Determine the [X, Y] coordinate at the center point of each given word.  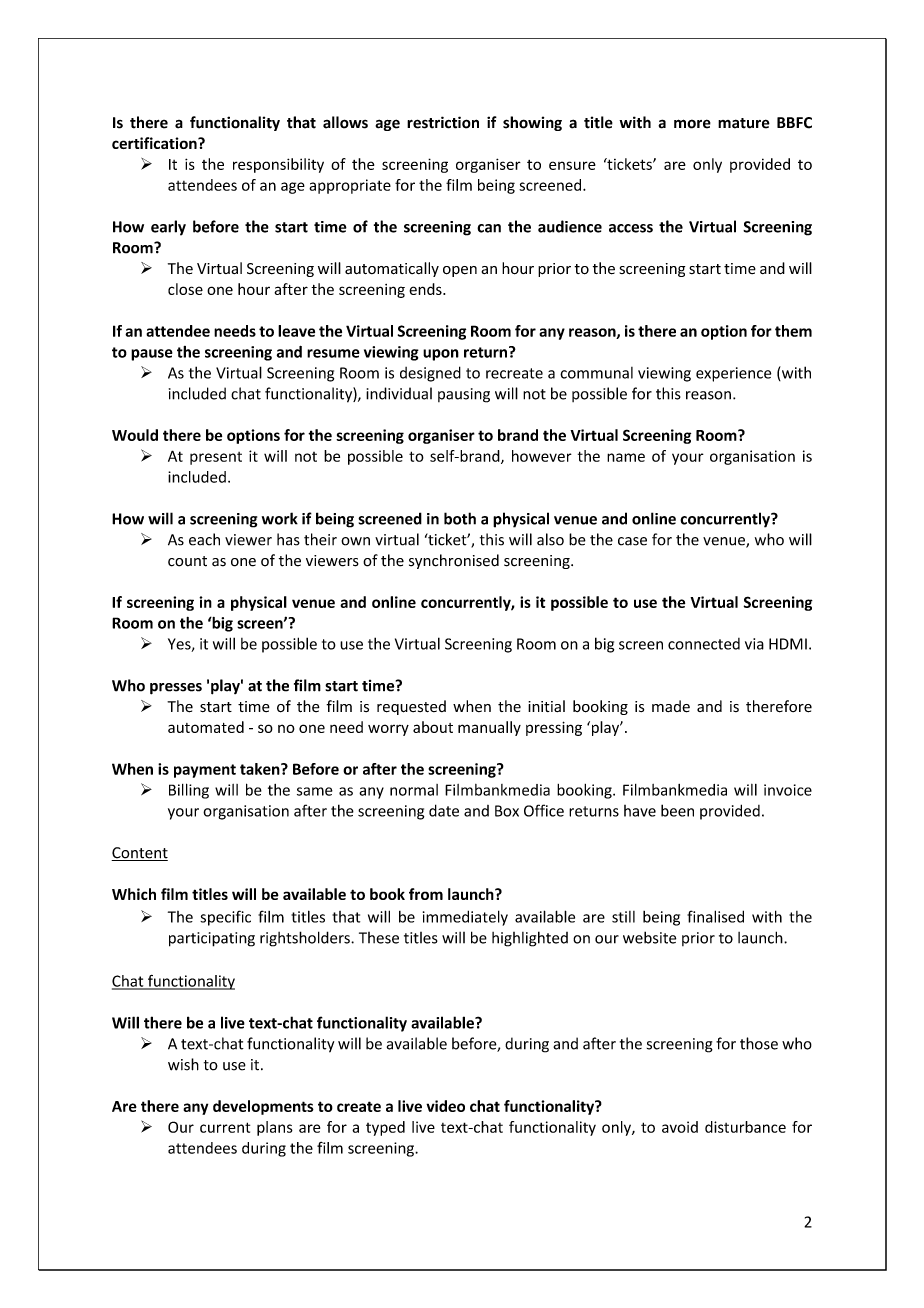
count [187, 561]
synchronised [454, 561]
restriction [443, 122]
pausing [464, 395]
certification [155, 143]
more [692, 124]
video [445, 1106]
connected [704, 644]
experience [733, 374]
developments [263, 1107]
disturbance [745, 1127]
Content [139, 854]
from [426, 894]
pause [152, 355]
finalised [715, 916]
